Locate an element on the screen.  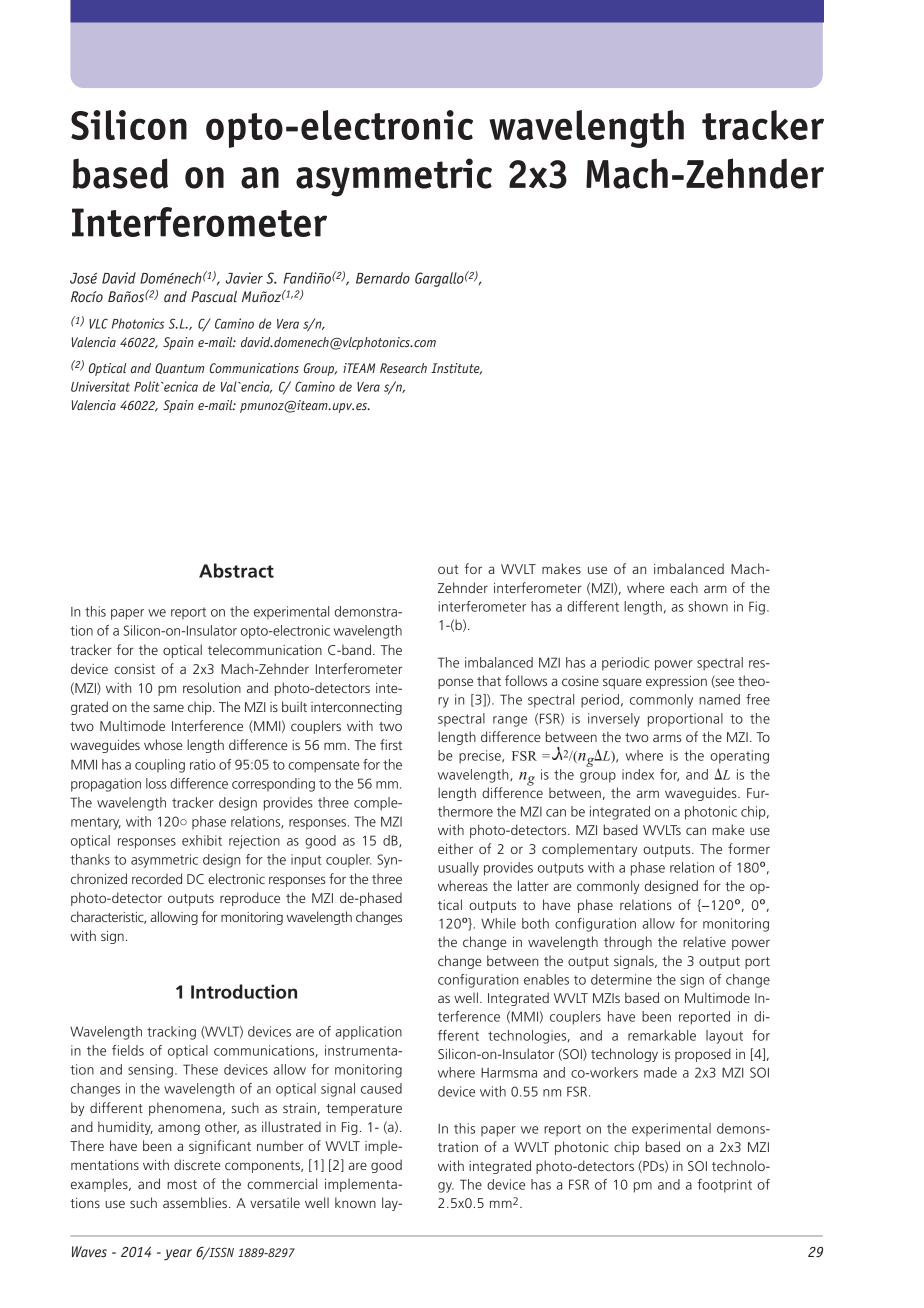
Institute is located at coordinates (456, 369).
